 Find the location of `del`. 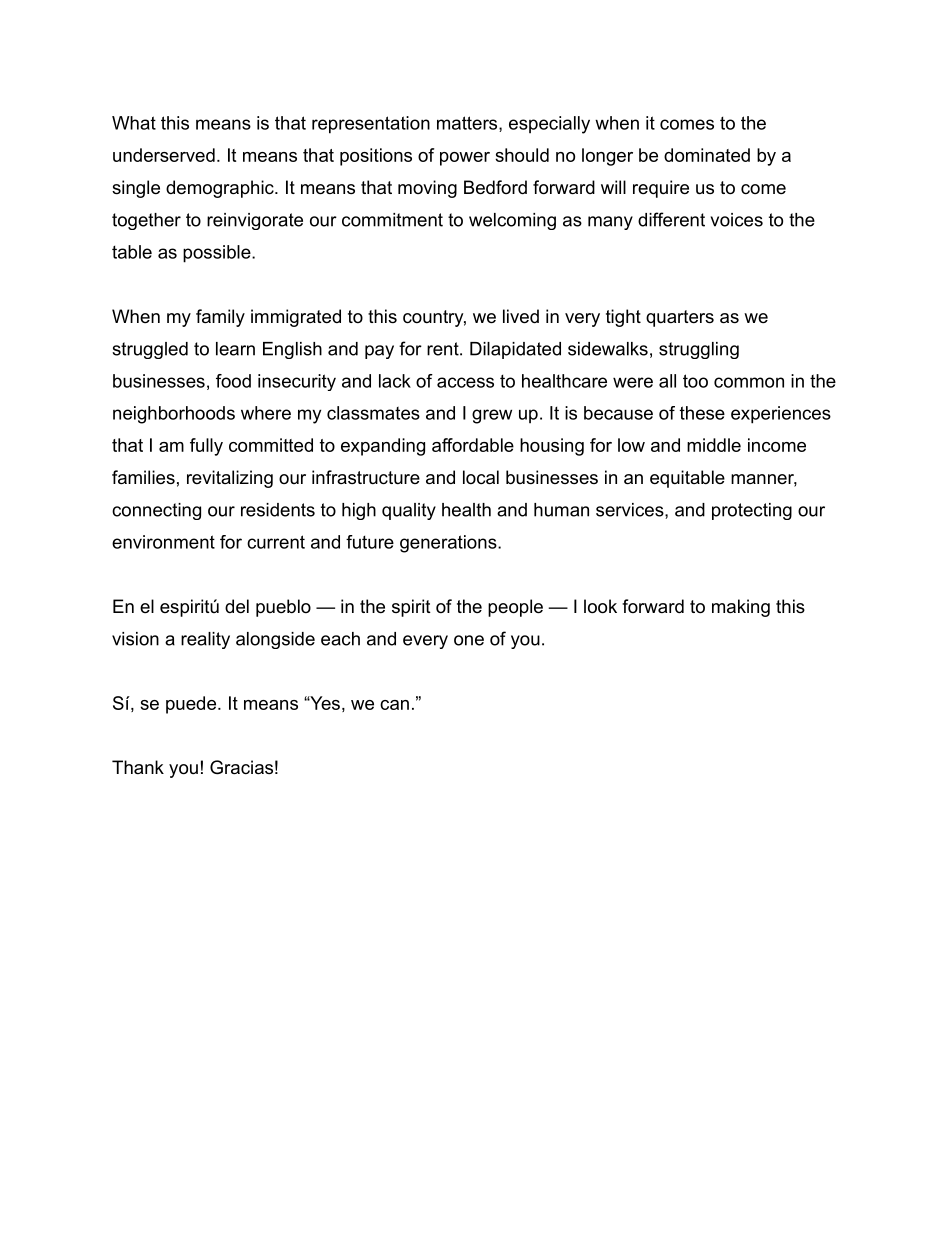

del is located at coordinates (237, 606).
